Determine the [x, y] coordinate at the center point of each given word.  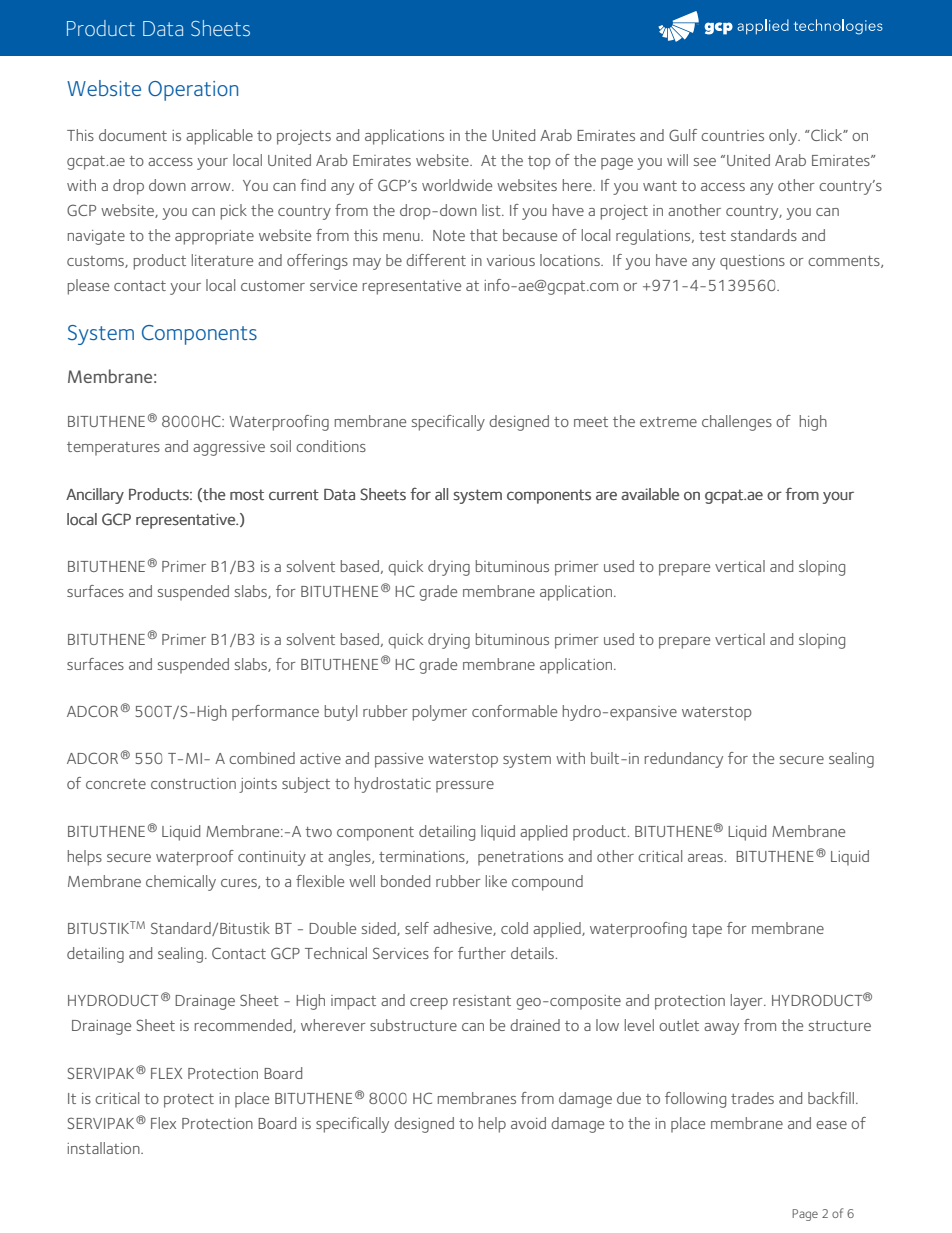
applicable [219, 137]
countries [732, 135]
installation [104, 1148]
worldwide [457, 185]
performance [275, 713]
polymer [440, 713]
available [650, 494]
